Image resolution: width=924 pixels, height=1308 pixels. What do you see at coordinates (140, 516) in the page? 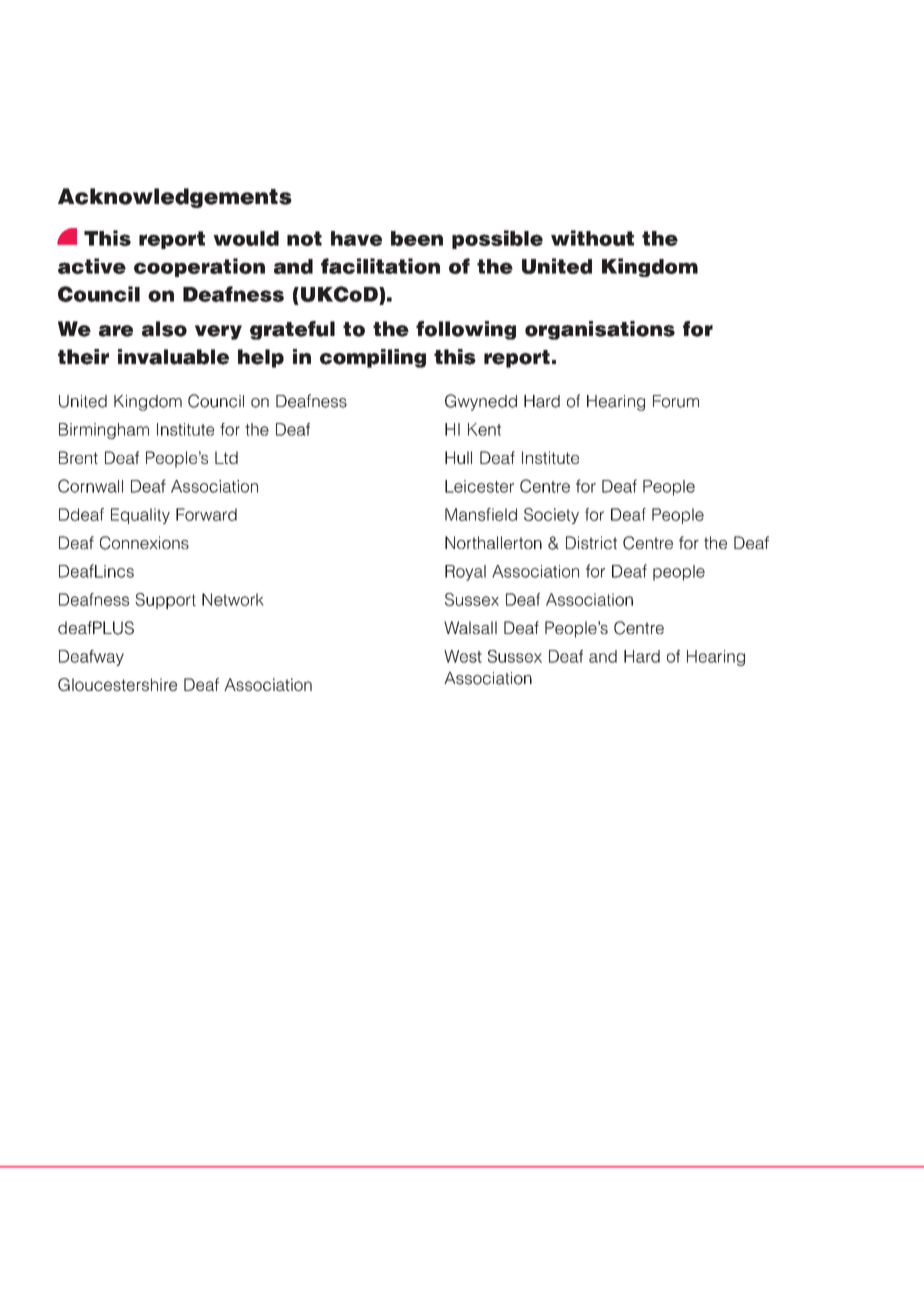
I see `Equality` at bounding box center [140, 516].
